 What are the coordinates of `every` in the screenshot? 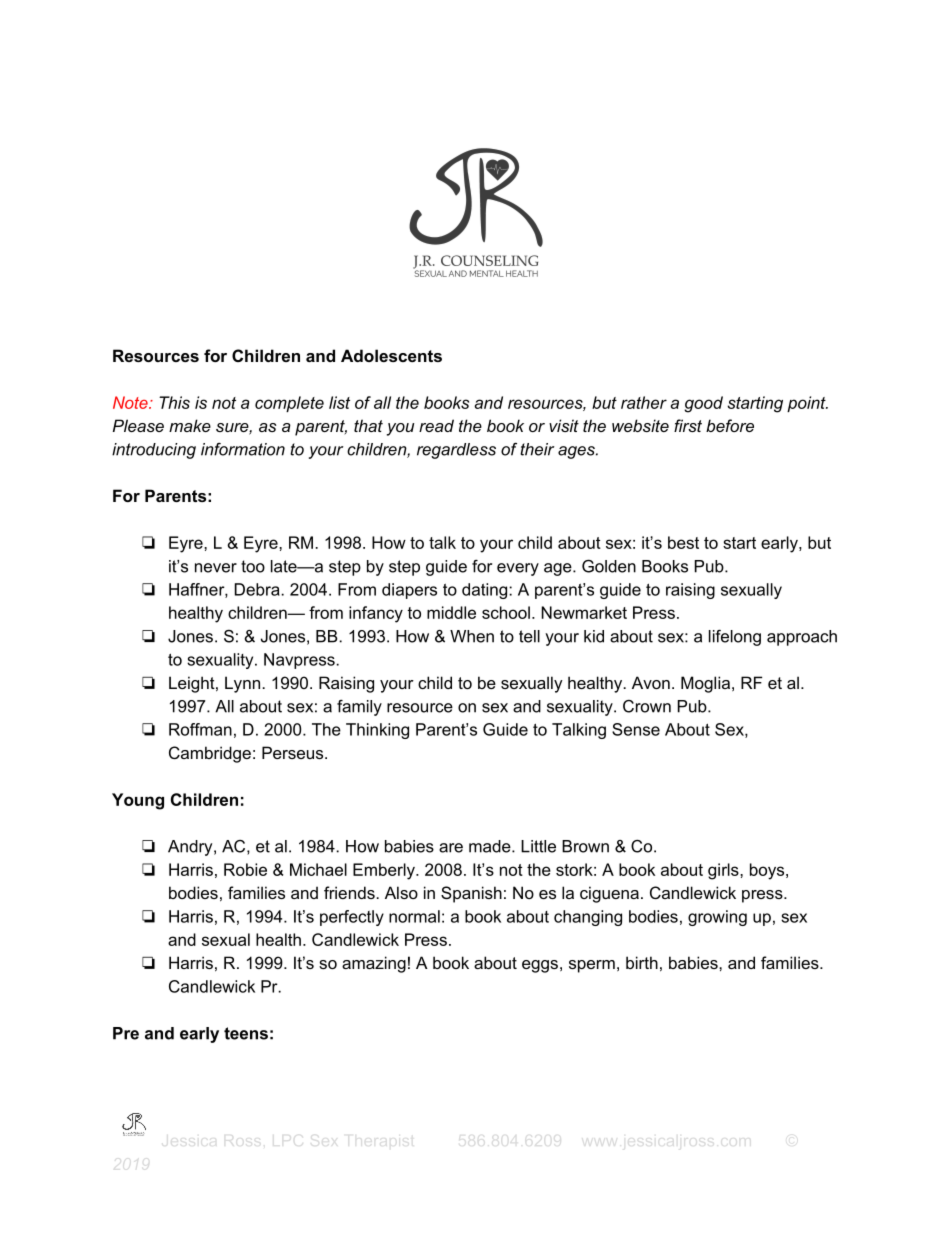 It's located at (518, 569).
